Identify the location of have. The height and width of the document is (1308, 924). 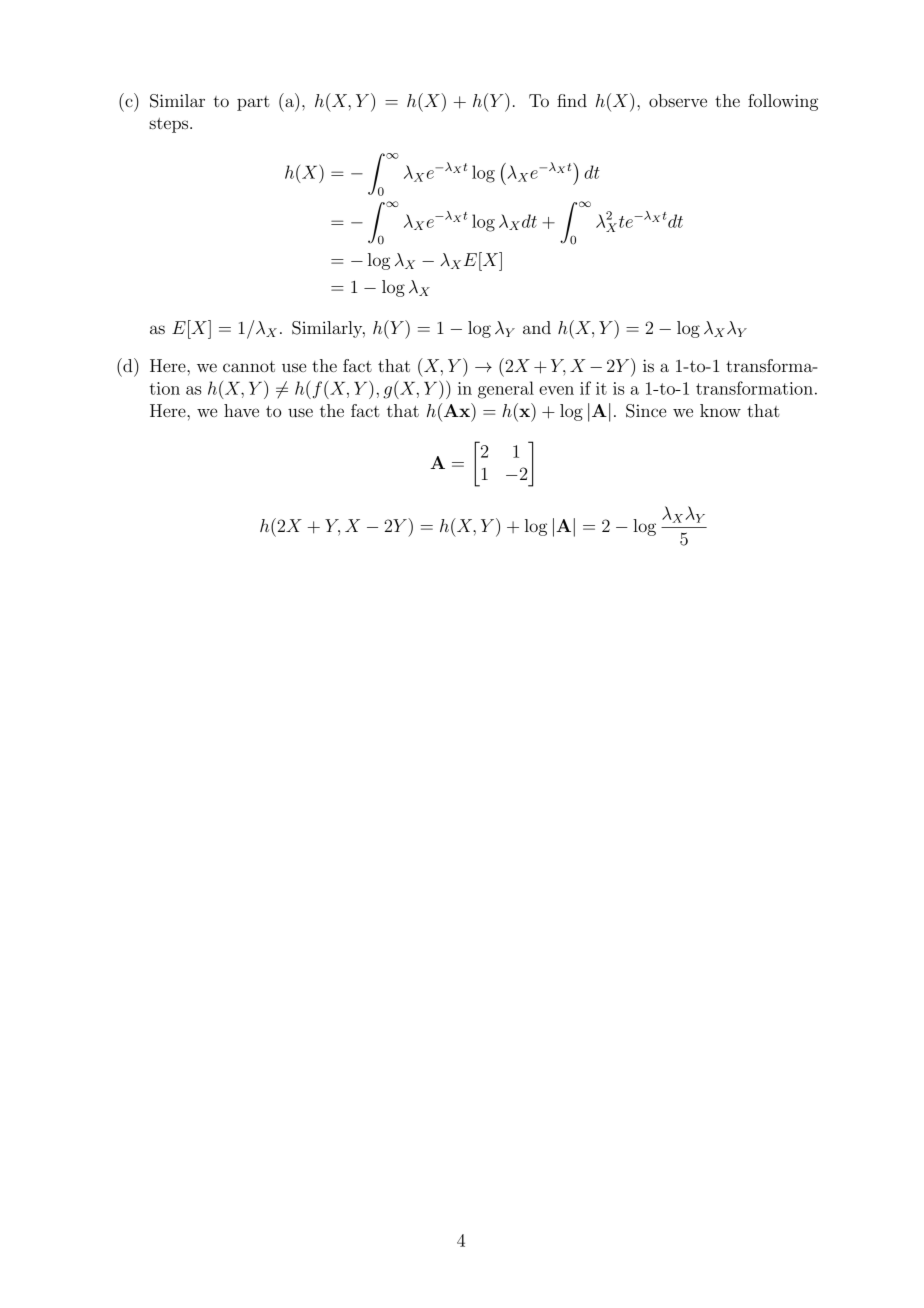
(241, 410).
